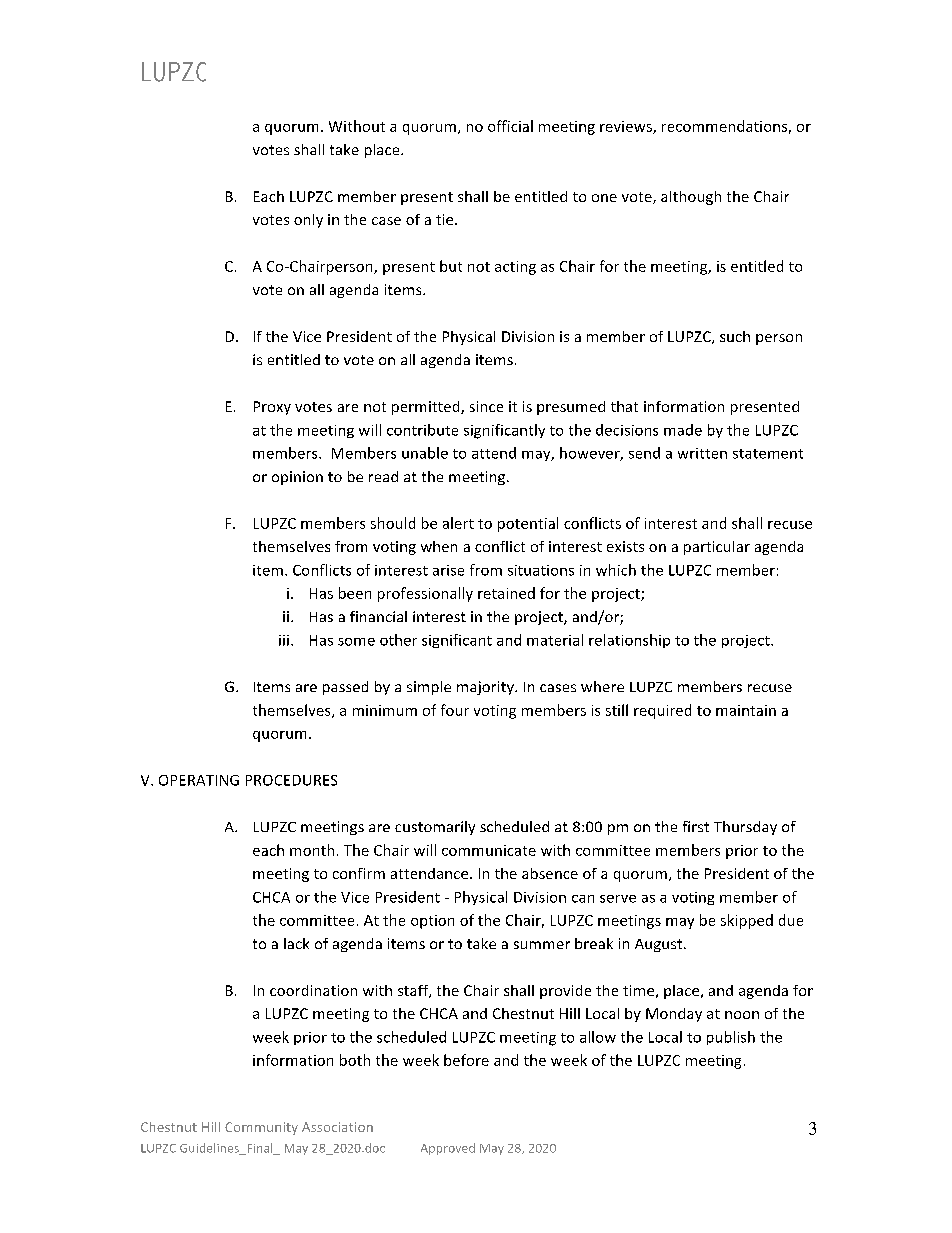  I want to click on only, so click(308, 221).
